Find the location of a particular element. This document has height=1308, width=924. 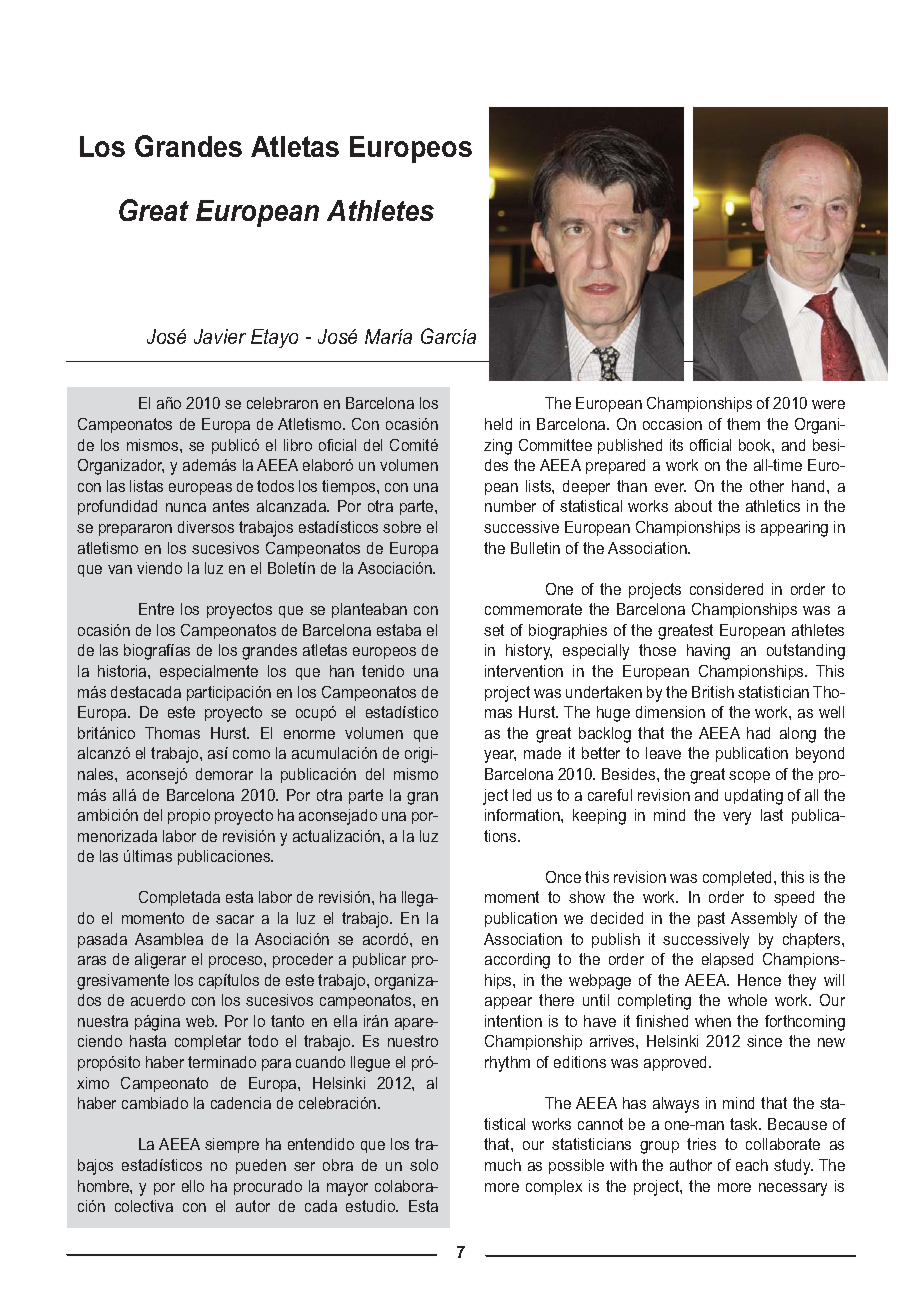

athletics is located at coordinates (773, 506).
